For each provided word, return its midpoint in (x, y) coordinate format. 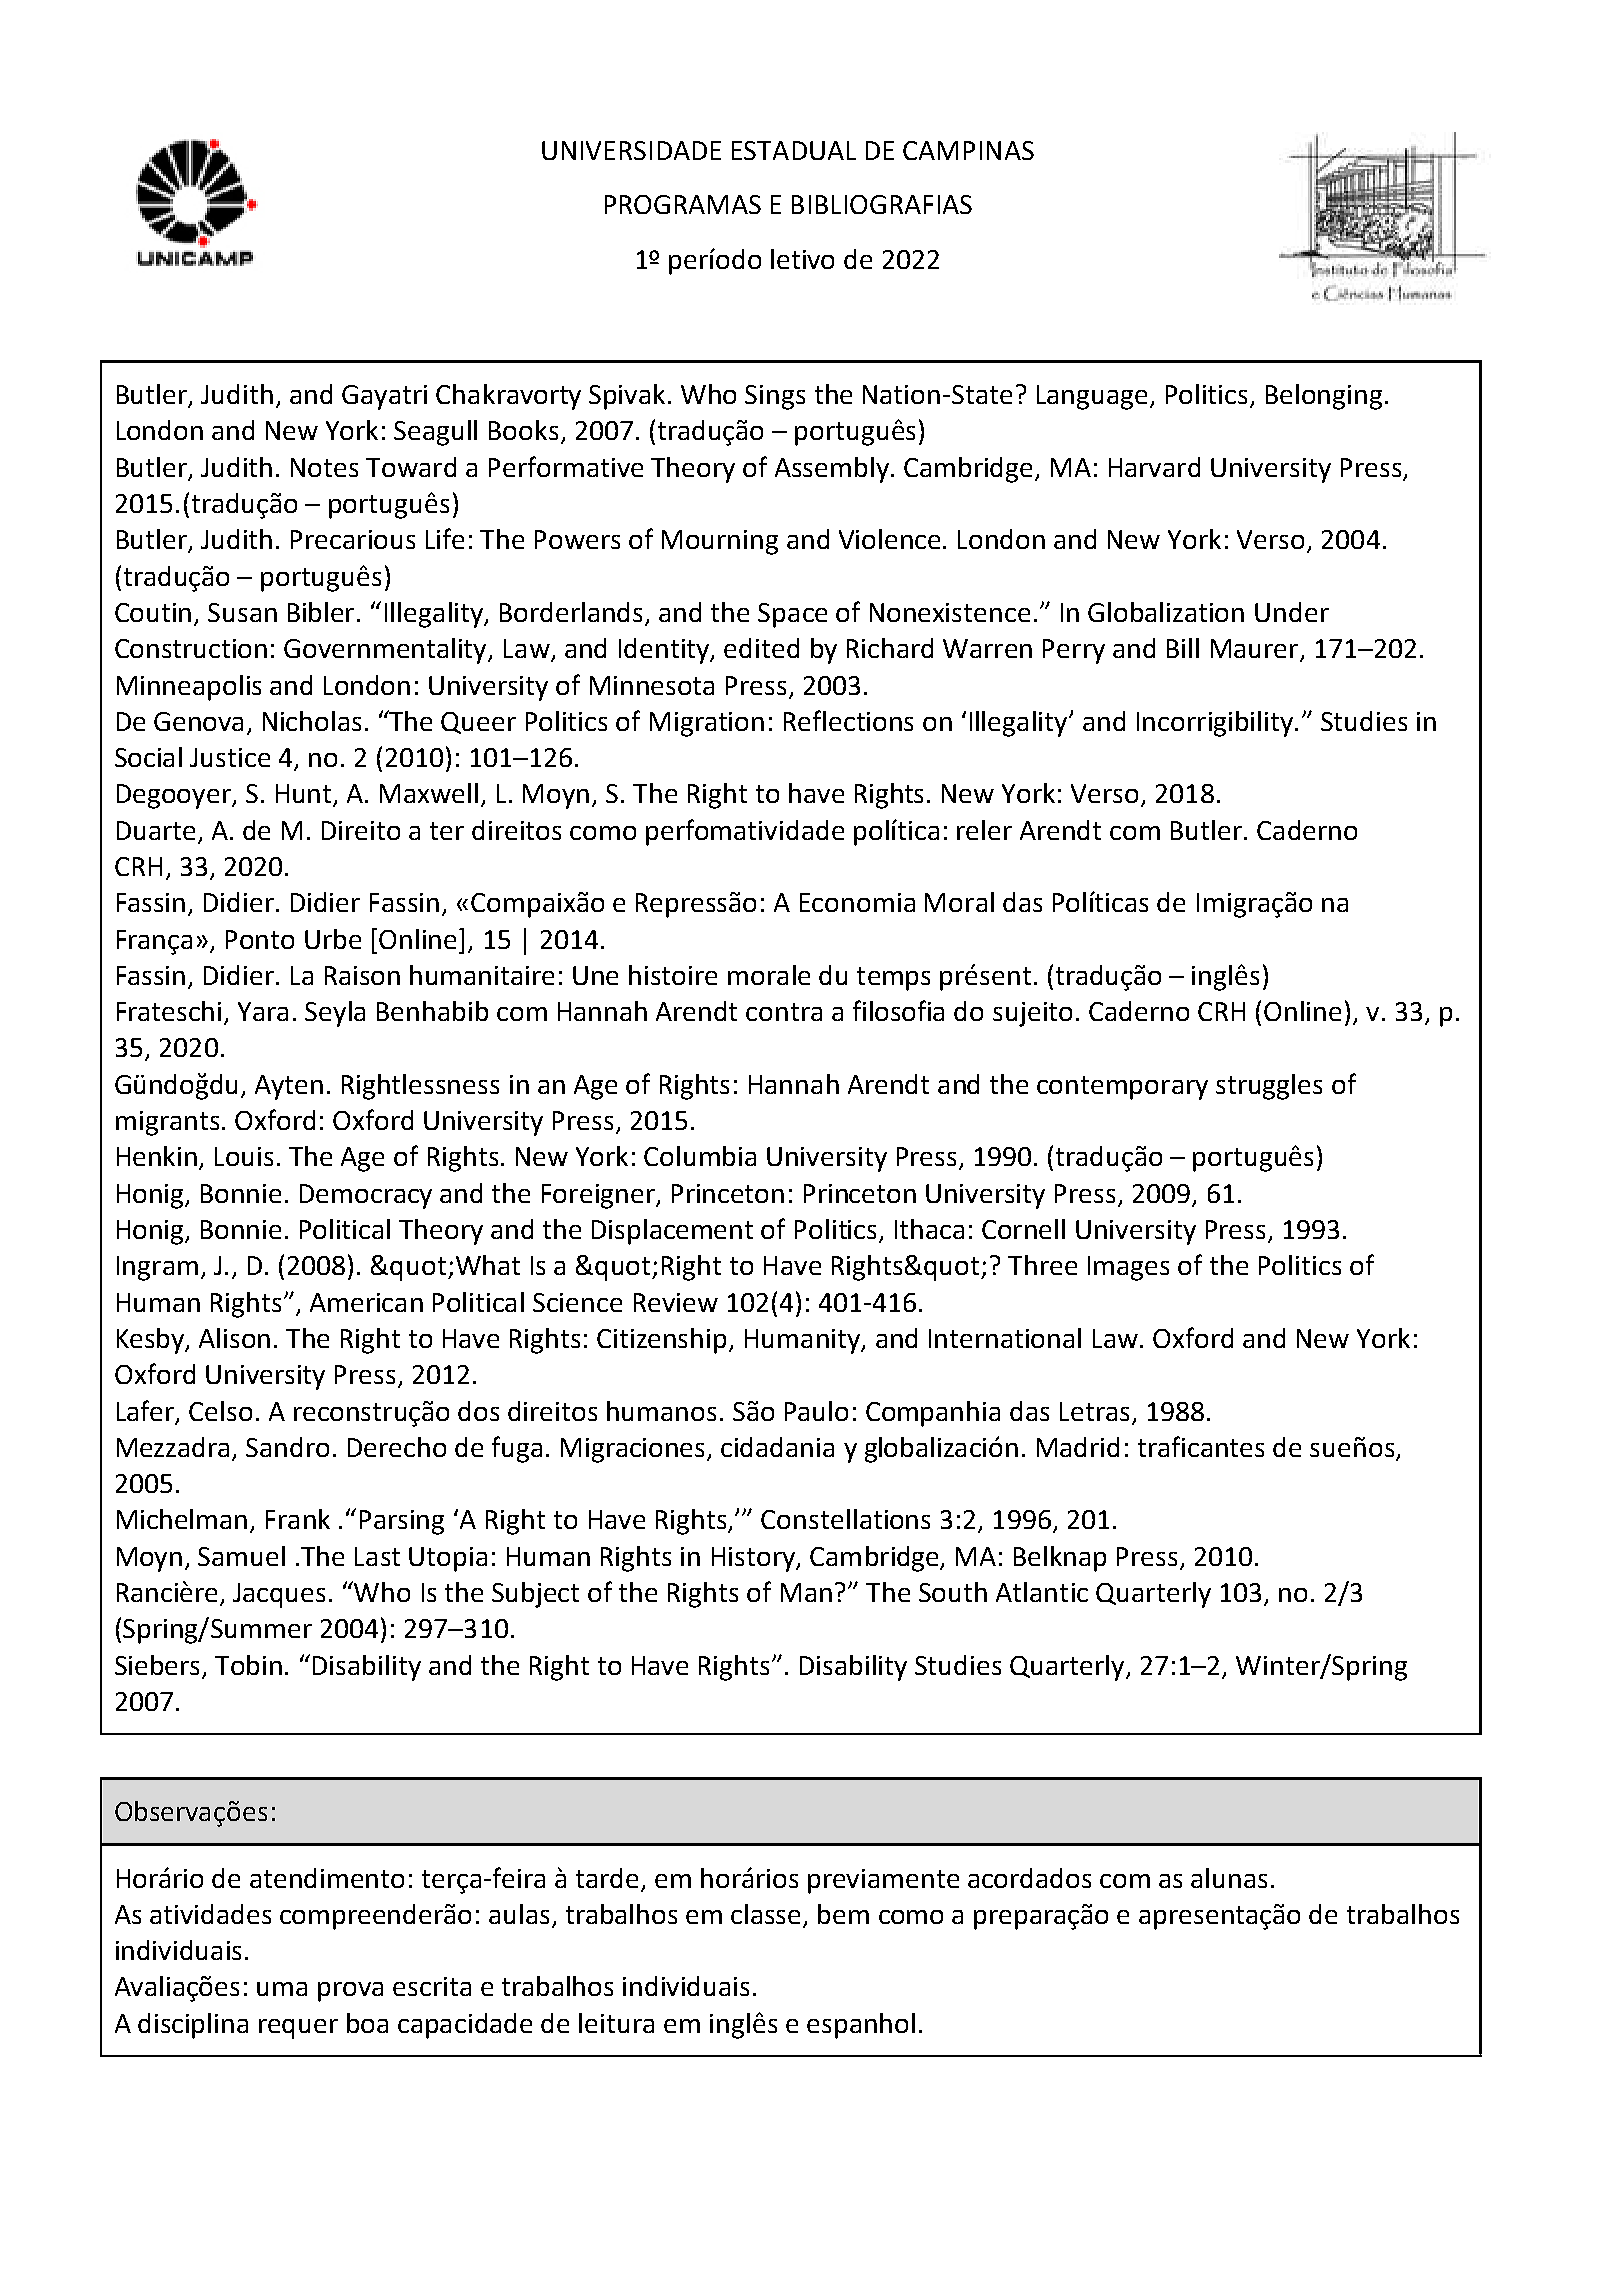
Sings (775, 397)
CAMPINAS (968, 150)
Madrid (1078, 1447)
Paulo (816, 1411)
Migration (707, 724)
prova (350, 1992)
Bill (1183, 648)
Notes (324, 467)
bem (843, 1914)
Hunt (305, 795)
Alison (234, 1338)
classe (765, 1914)
